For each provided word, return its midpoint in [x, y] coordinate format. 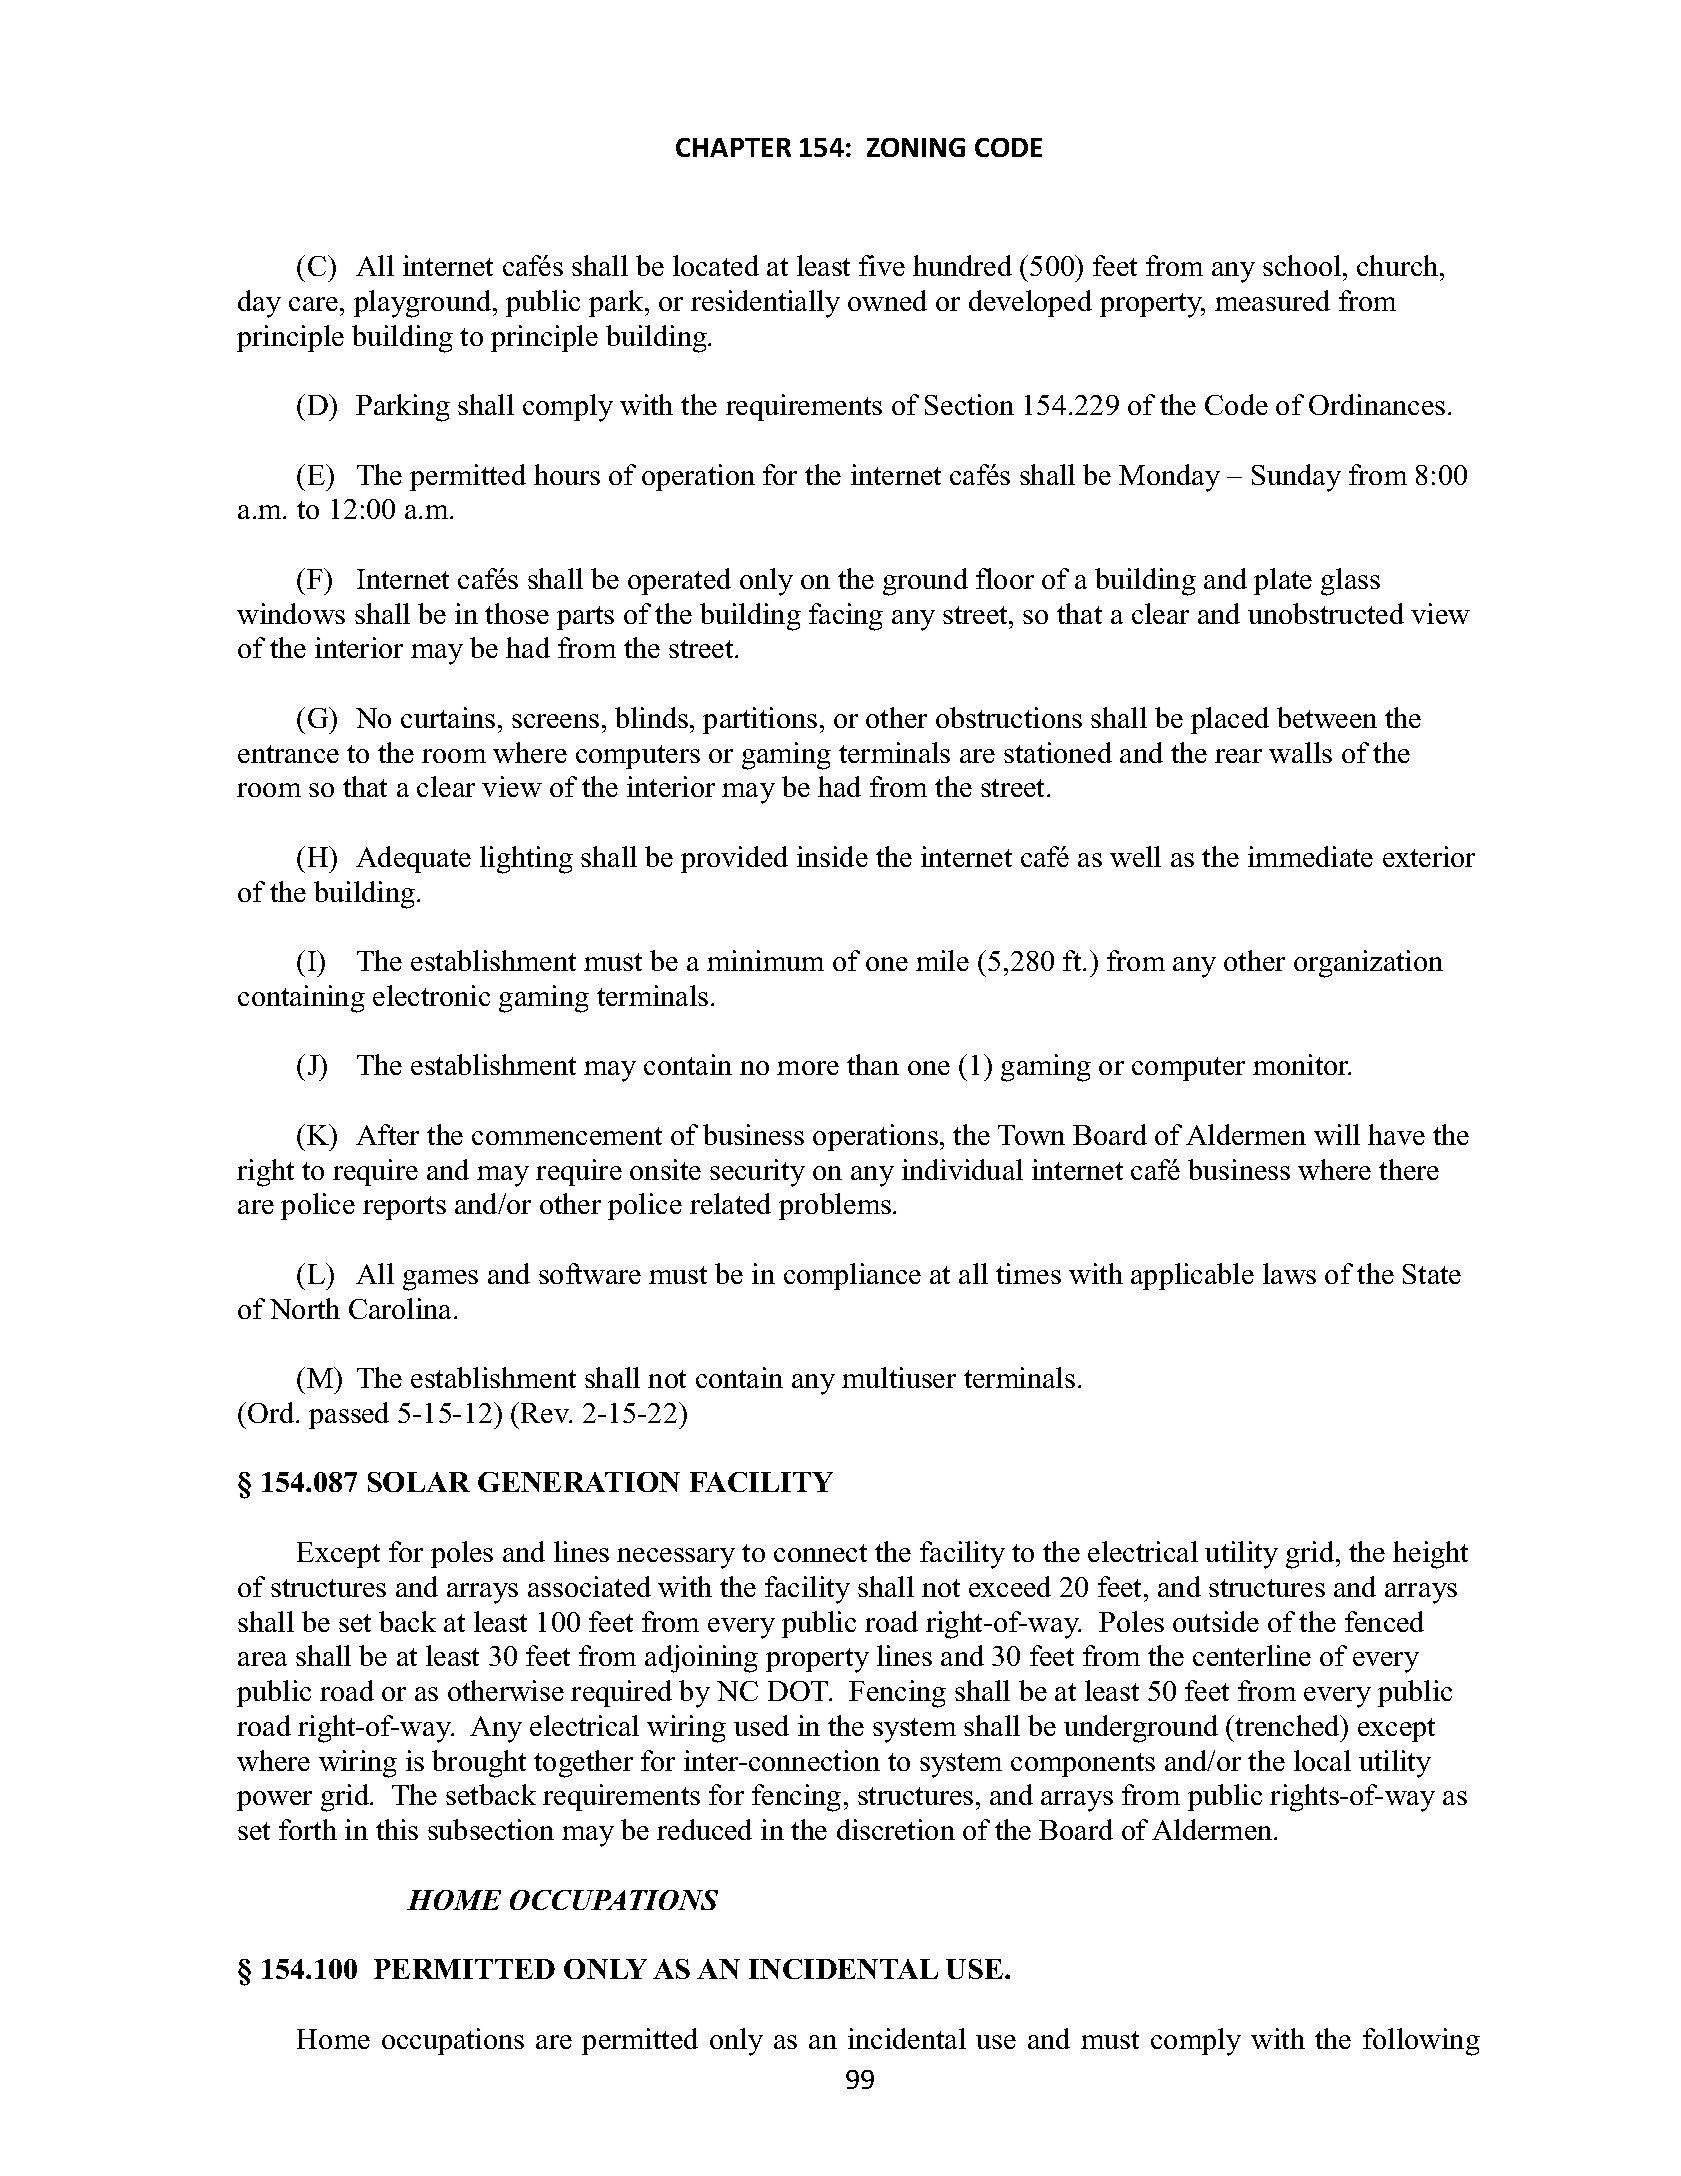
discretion [896, 1829]
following [1421, 2042]
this [397, 1829]
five [882, 265]
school [1302, 265]
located [716, 265]
